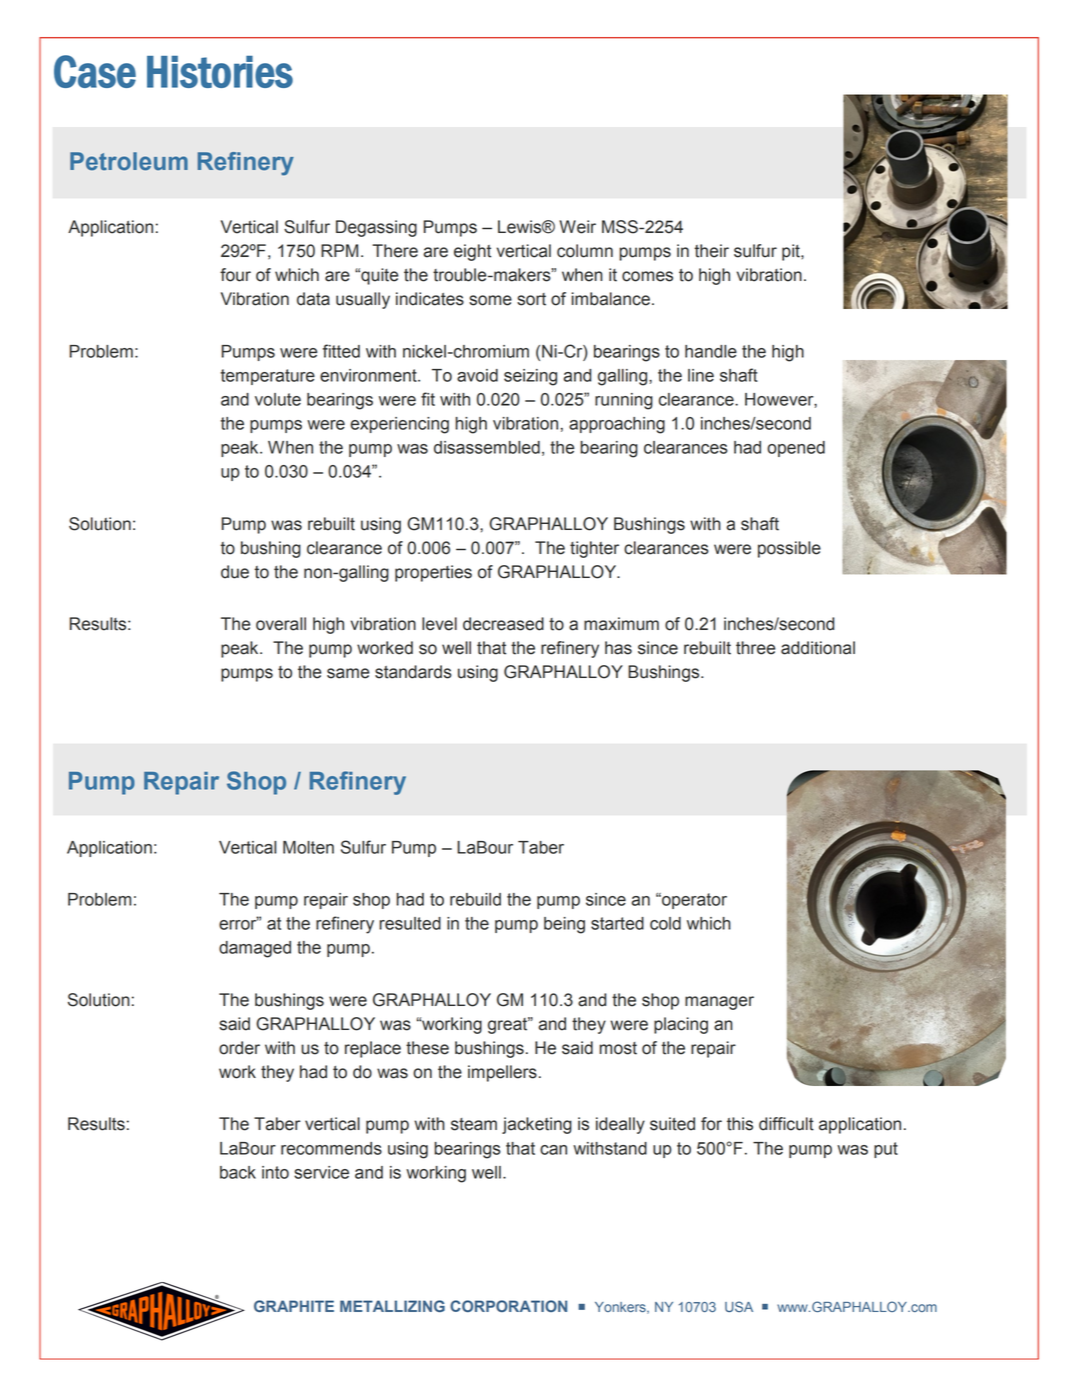 The width and height of the page is (1076, 1393). What do you see at coordinates (239, 924) in the page?
I see `error` at bounding box center [239, 924].
